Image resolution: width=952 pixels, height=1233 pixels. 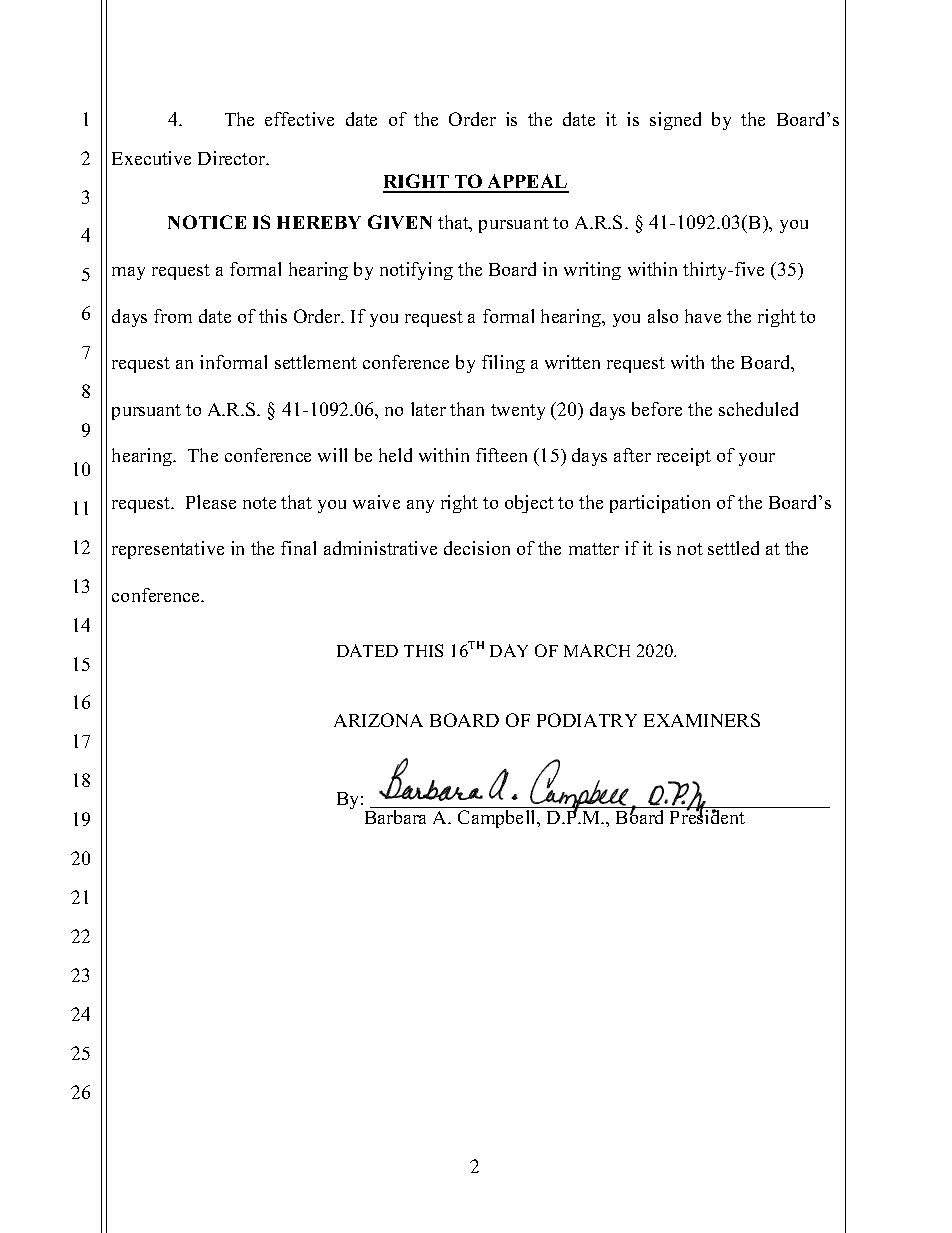 What do you see at coordinates (168, 550) in the screenshot?
I see `representative` at bounding box center [168, 550].
